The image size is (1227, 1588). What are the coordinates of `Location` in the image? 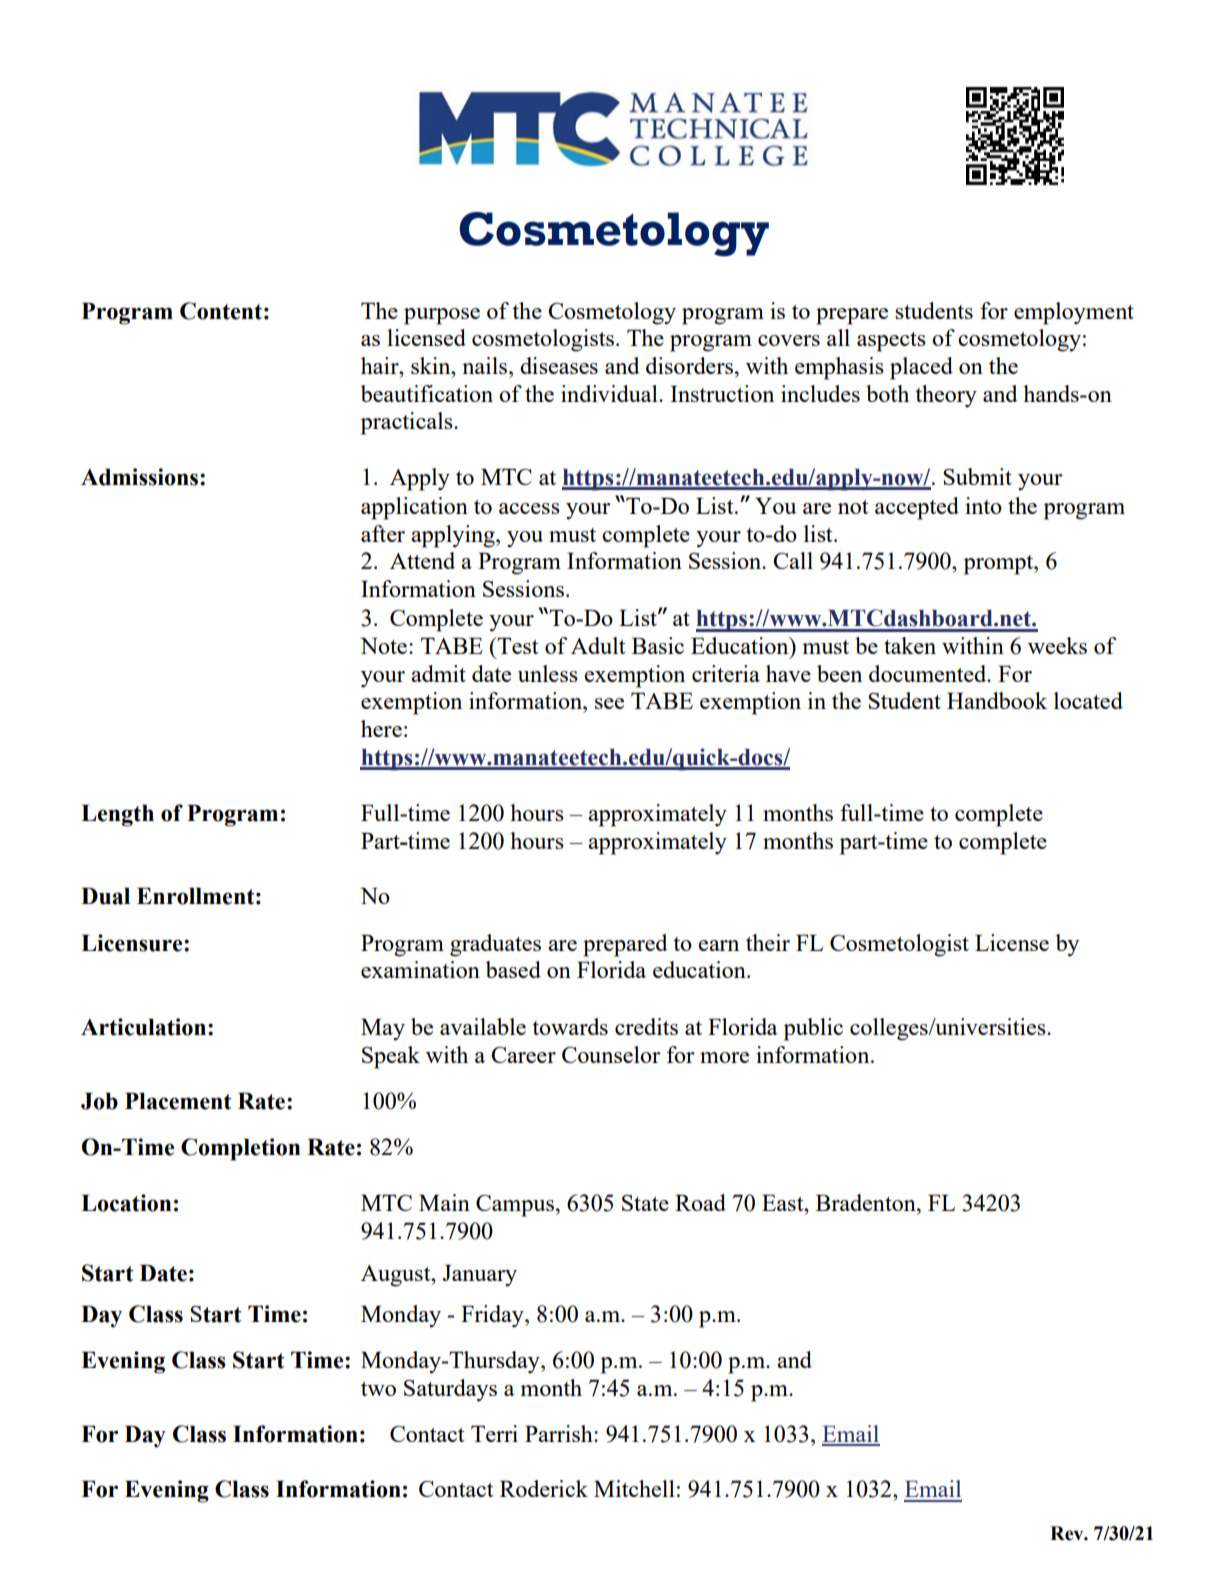 It's located at (126, 1203).
